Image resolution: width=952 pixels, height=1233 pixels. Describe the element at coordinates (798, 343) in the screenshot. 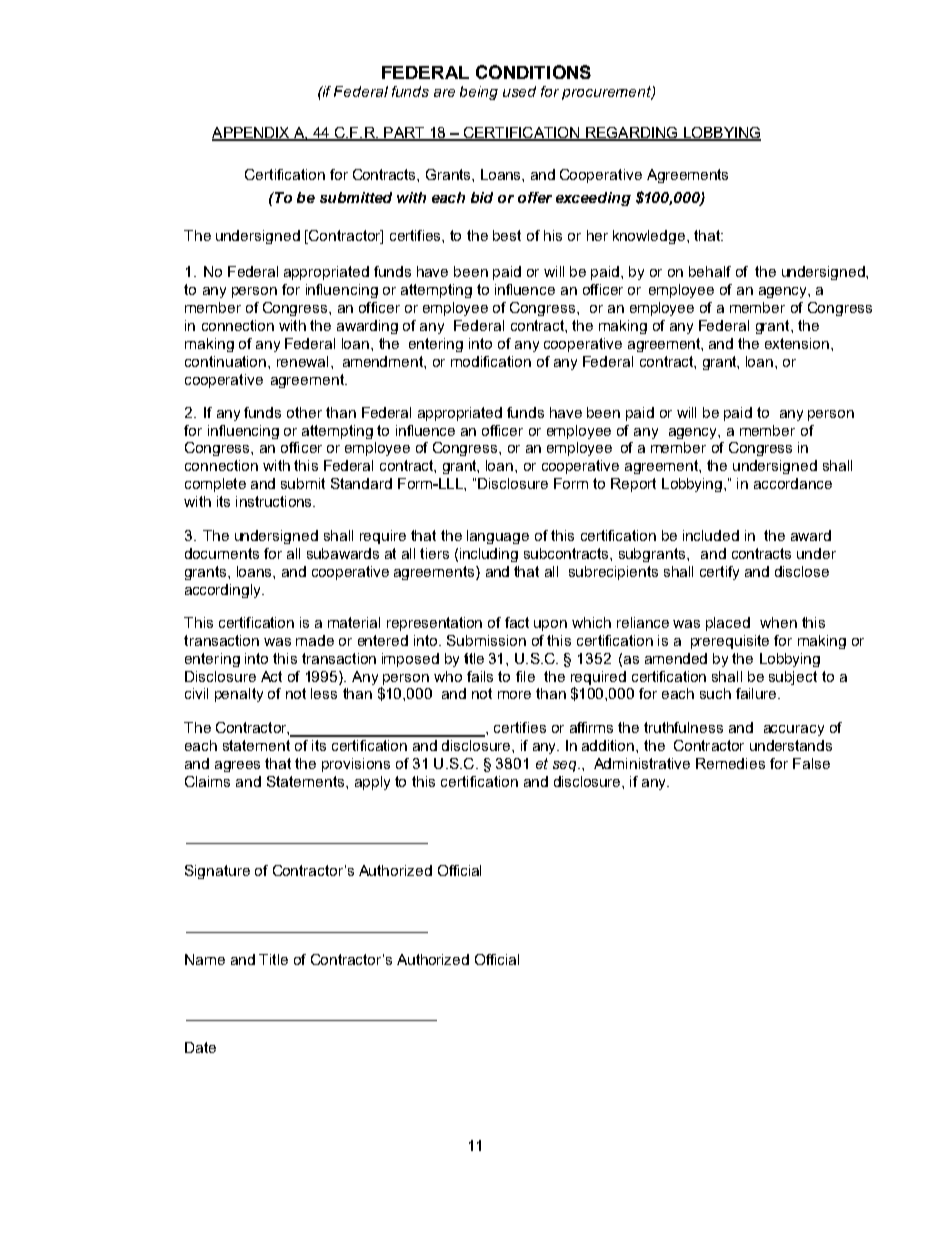

I see `extension` at that location.
